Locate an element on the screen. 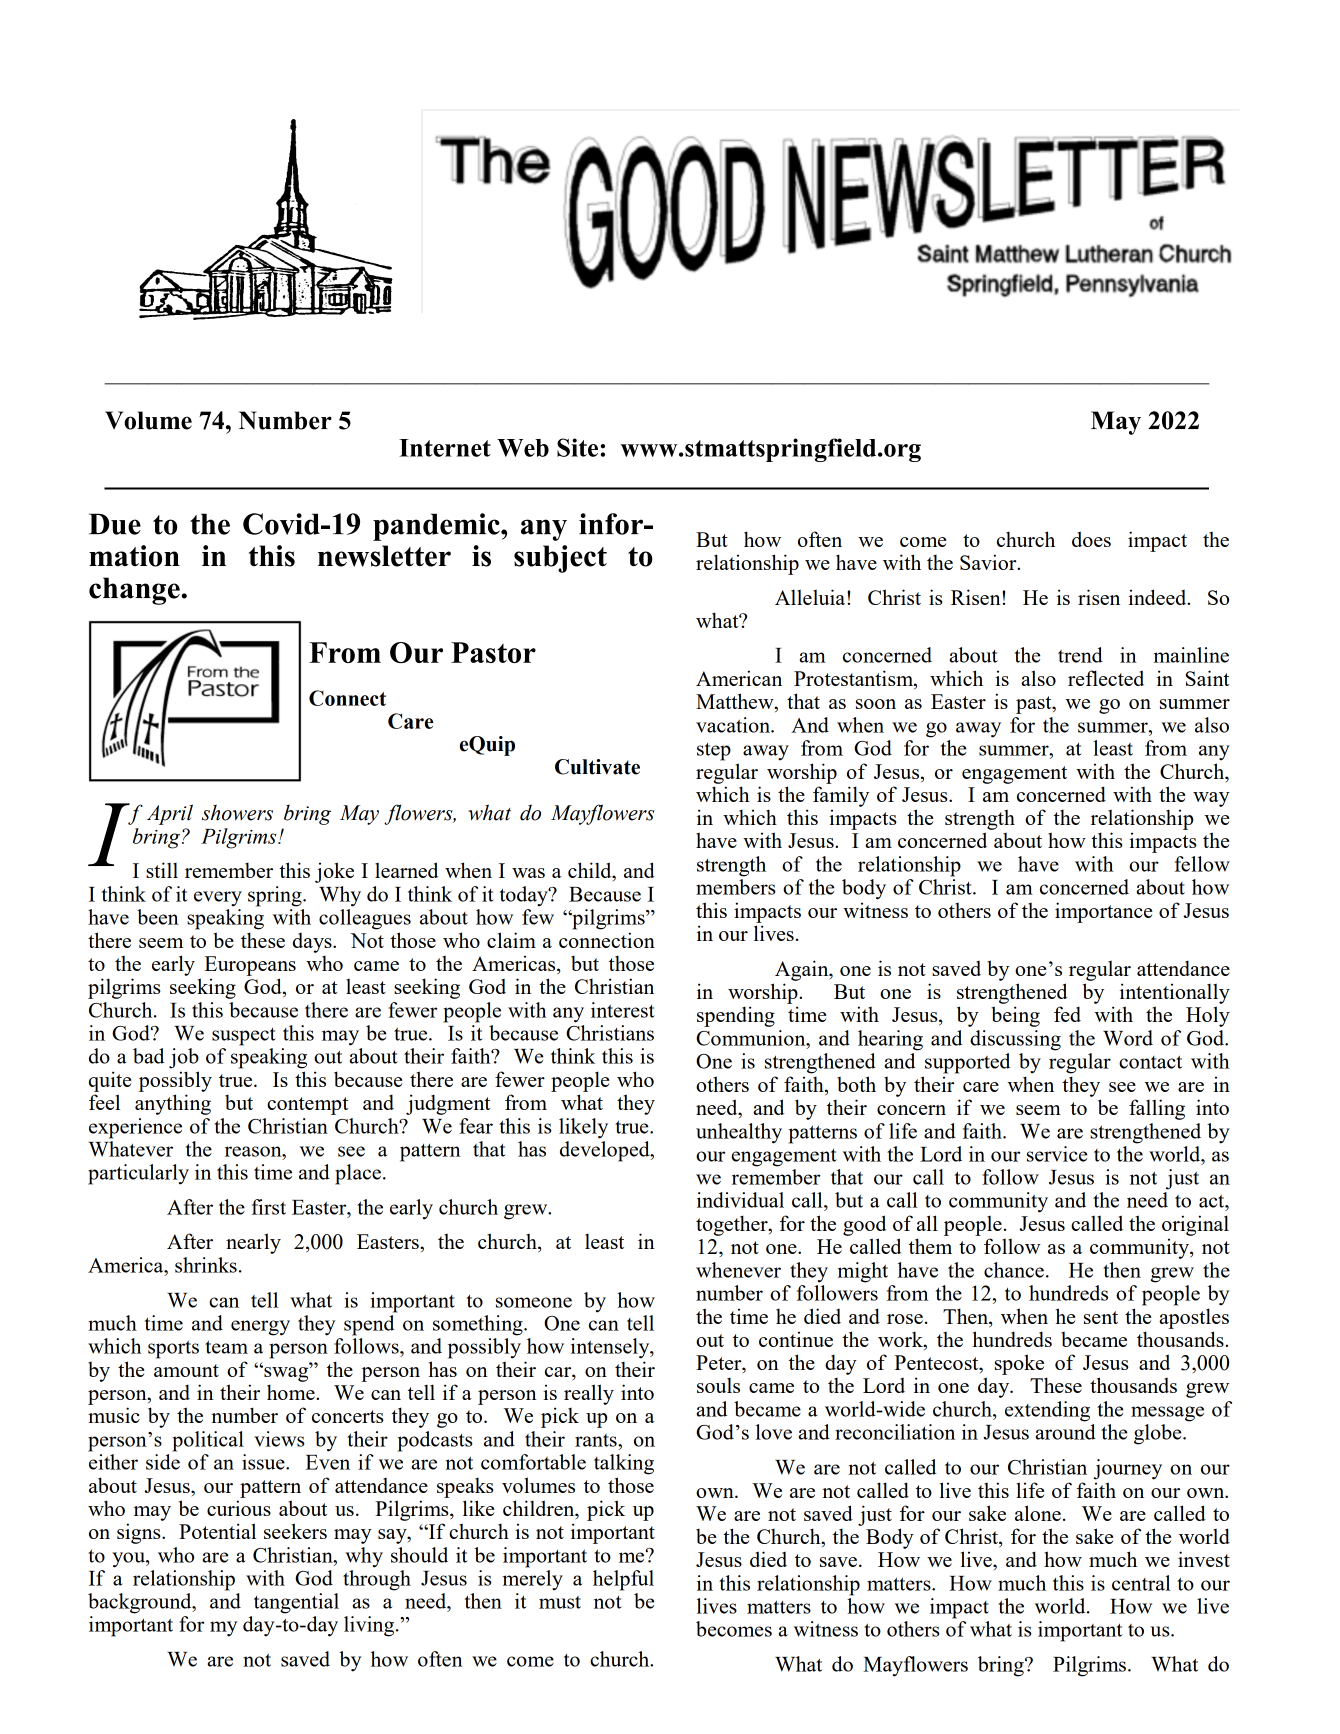 Image resolution: width=1340 pixels, height=1734 pixels. Due is located at coordinates (115, 524).
